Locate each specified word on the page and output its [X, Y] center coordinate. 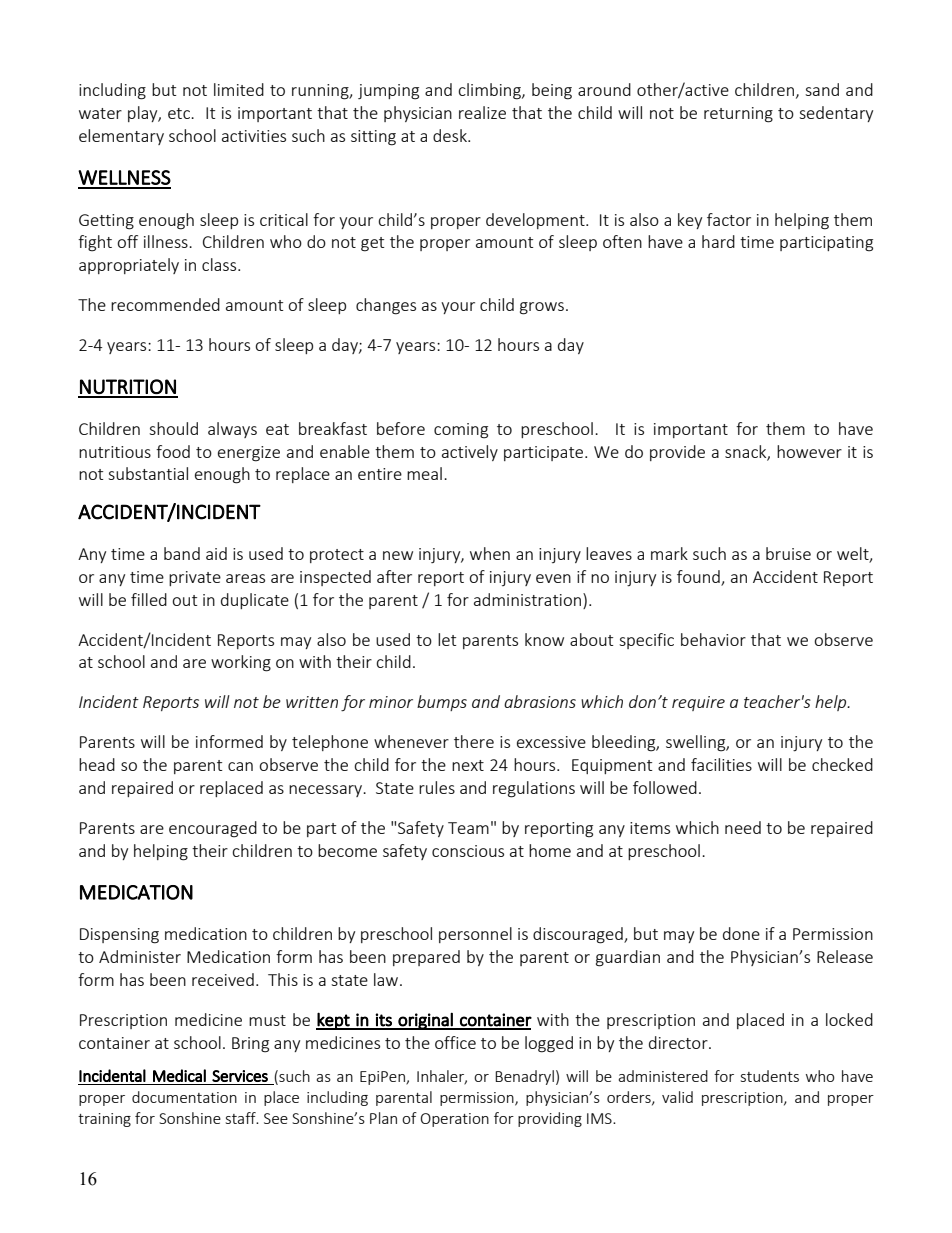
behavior [713, 639]
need [743, 827]
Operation [455, 1120]
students [770, 1076]
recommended [165, 304]
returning [738, 115]
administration [527, 599]
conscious [468, 851]
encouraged [213, 829]
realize [482, 112]
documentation [184, 1097]
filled [149, 599]
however [809, 451]
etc [180, 113]
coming [461, 431]
